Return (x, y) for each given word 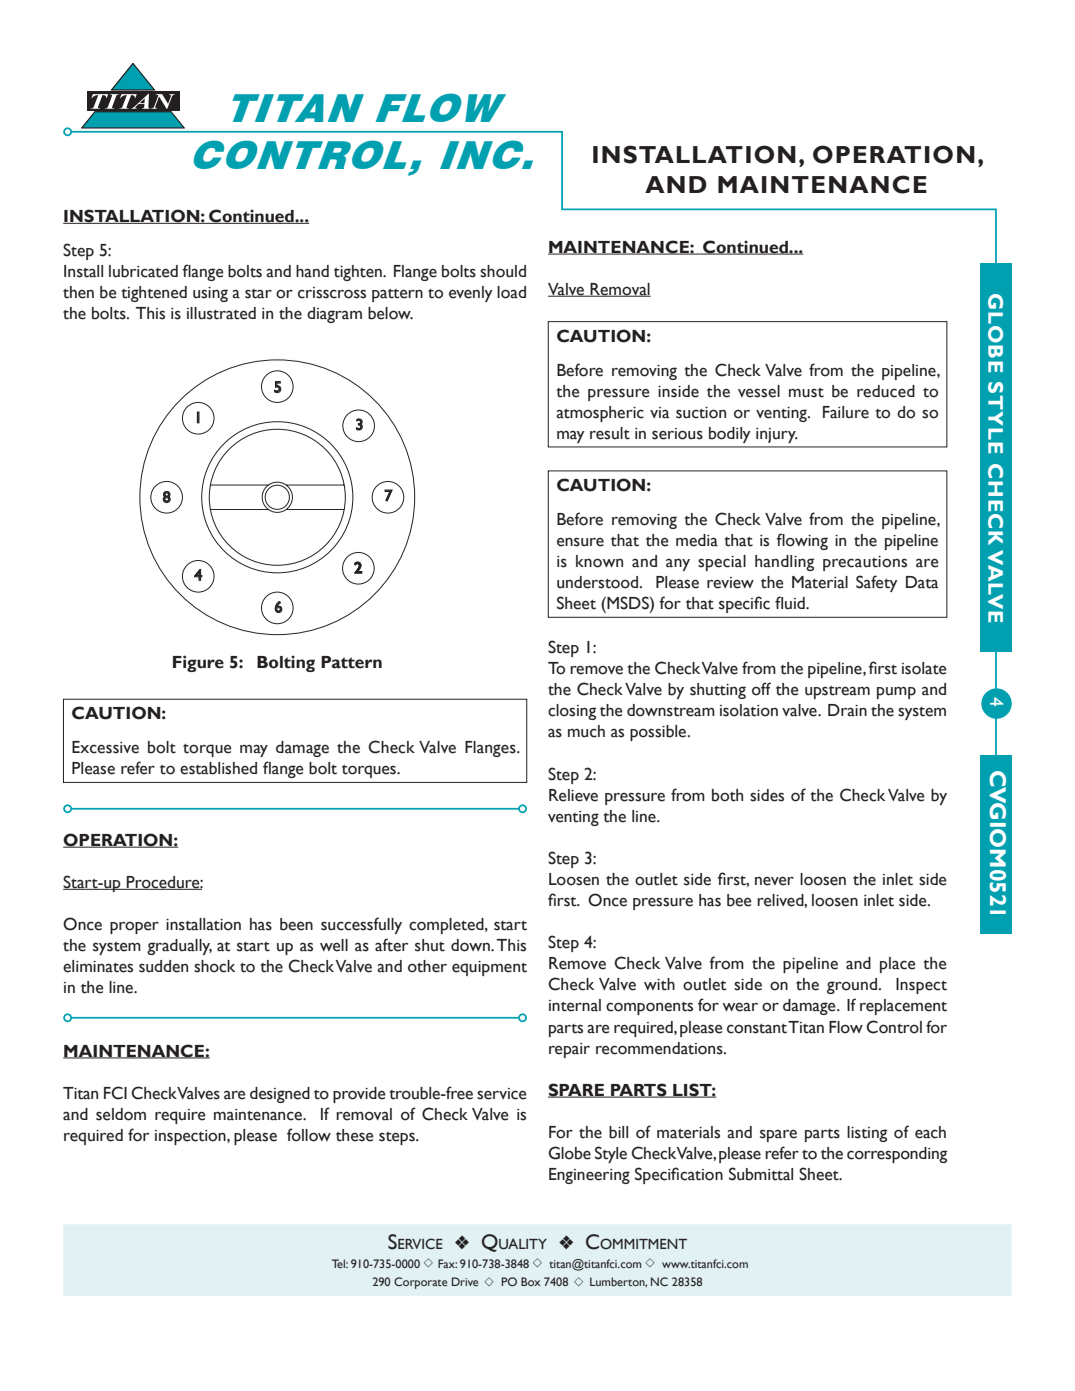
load (511, 292)
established (218, 768)
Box (530, 1281)
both (727, 795)
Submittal (761, 1174)
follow (309, 1135)
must (806, 393)
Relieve (573, 795)
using (210, 294)
